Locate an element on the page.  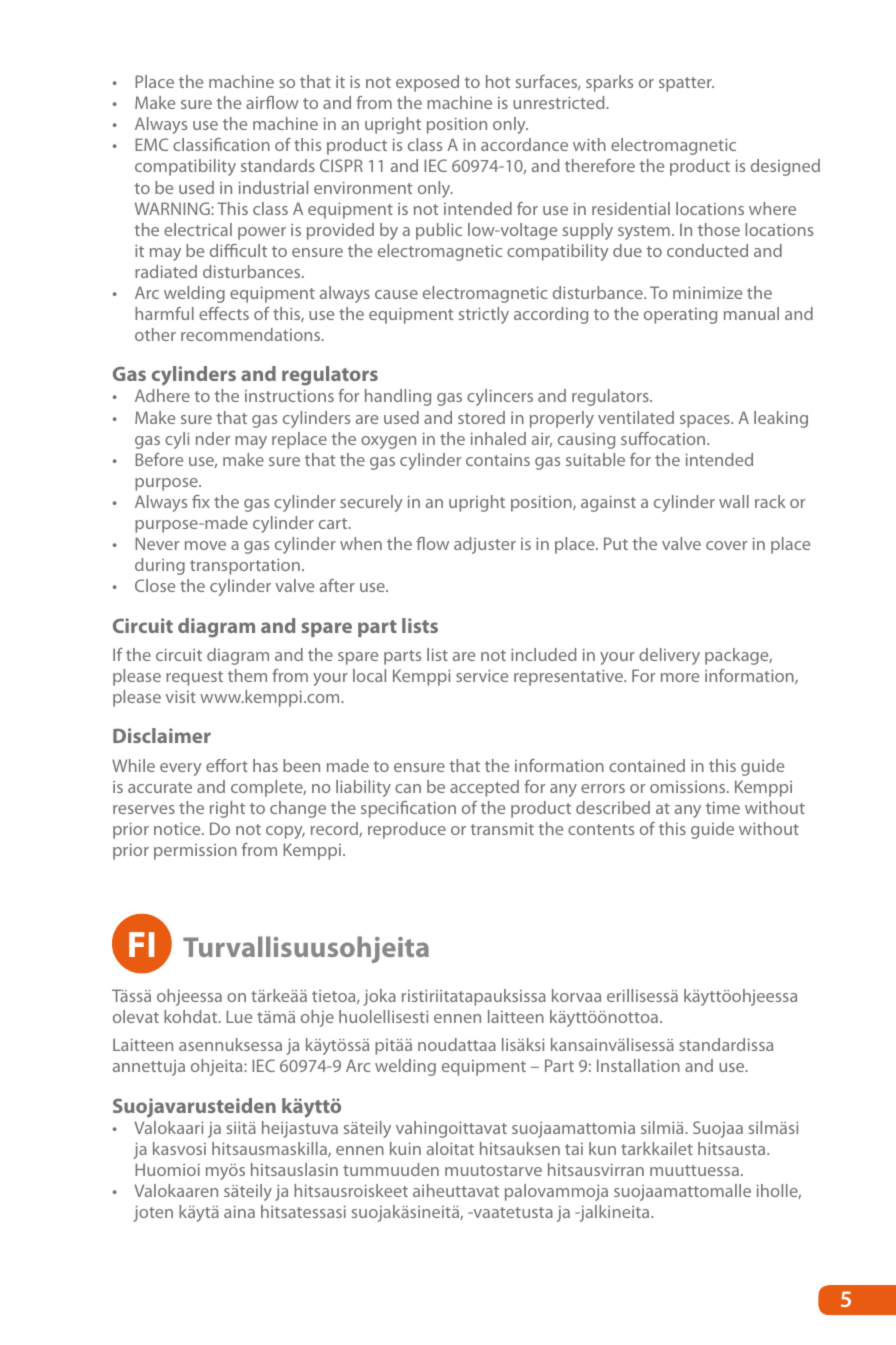
operating is located at coordinates (680, 316).
